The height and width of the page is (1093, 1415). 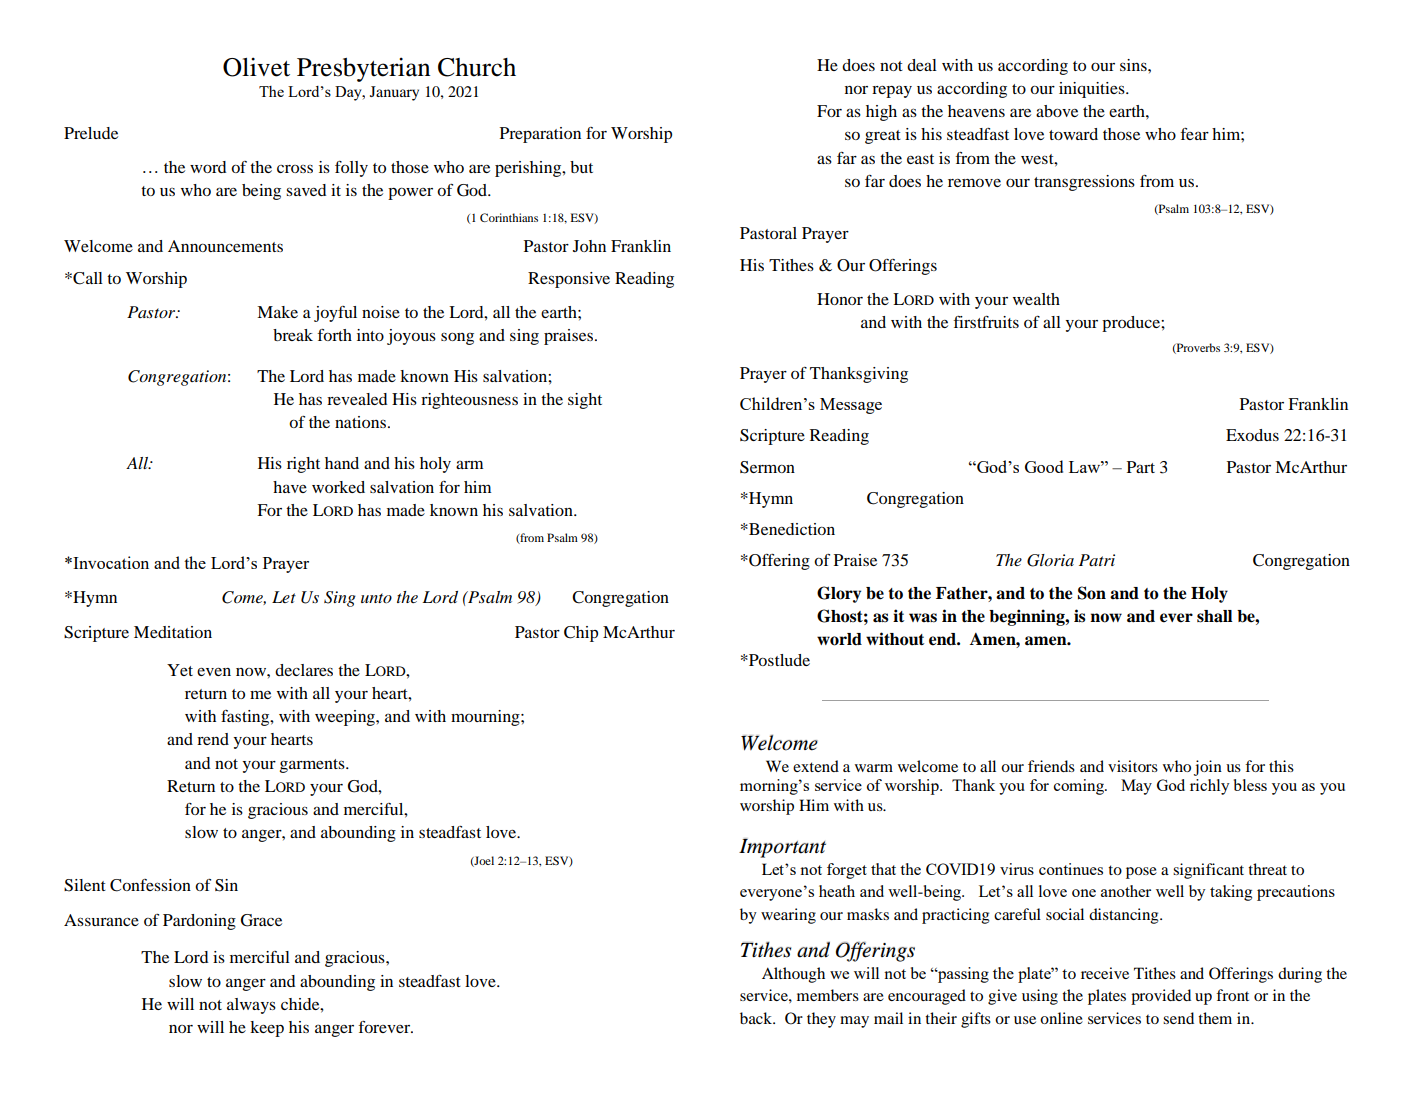 What do you see at coordinates (290, 487) in the page?
I see `have` at bounding box center [290, 487].
